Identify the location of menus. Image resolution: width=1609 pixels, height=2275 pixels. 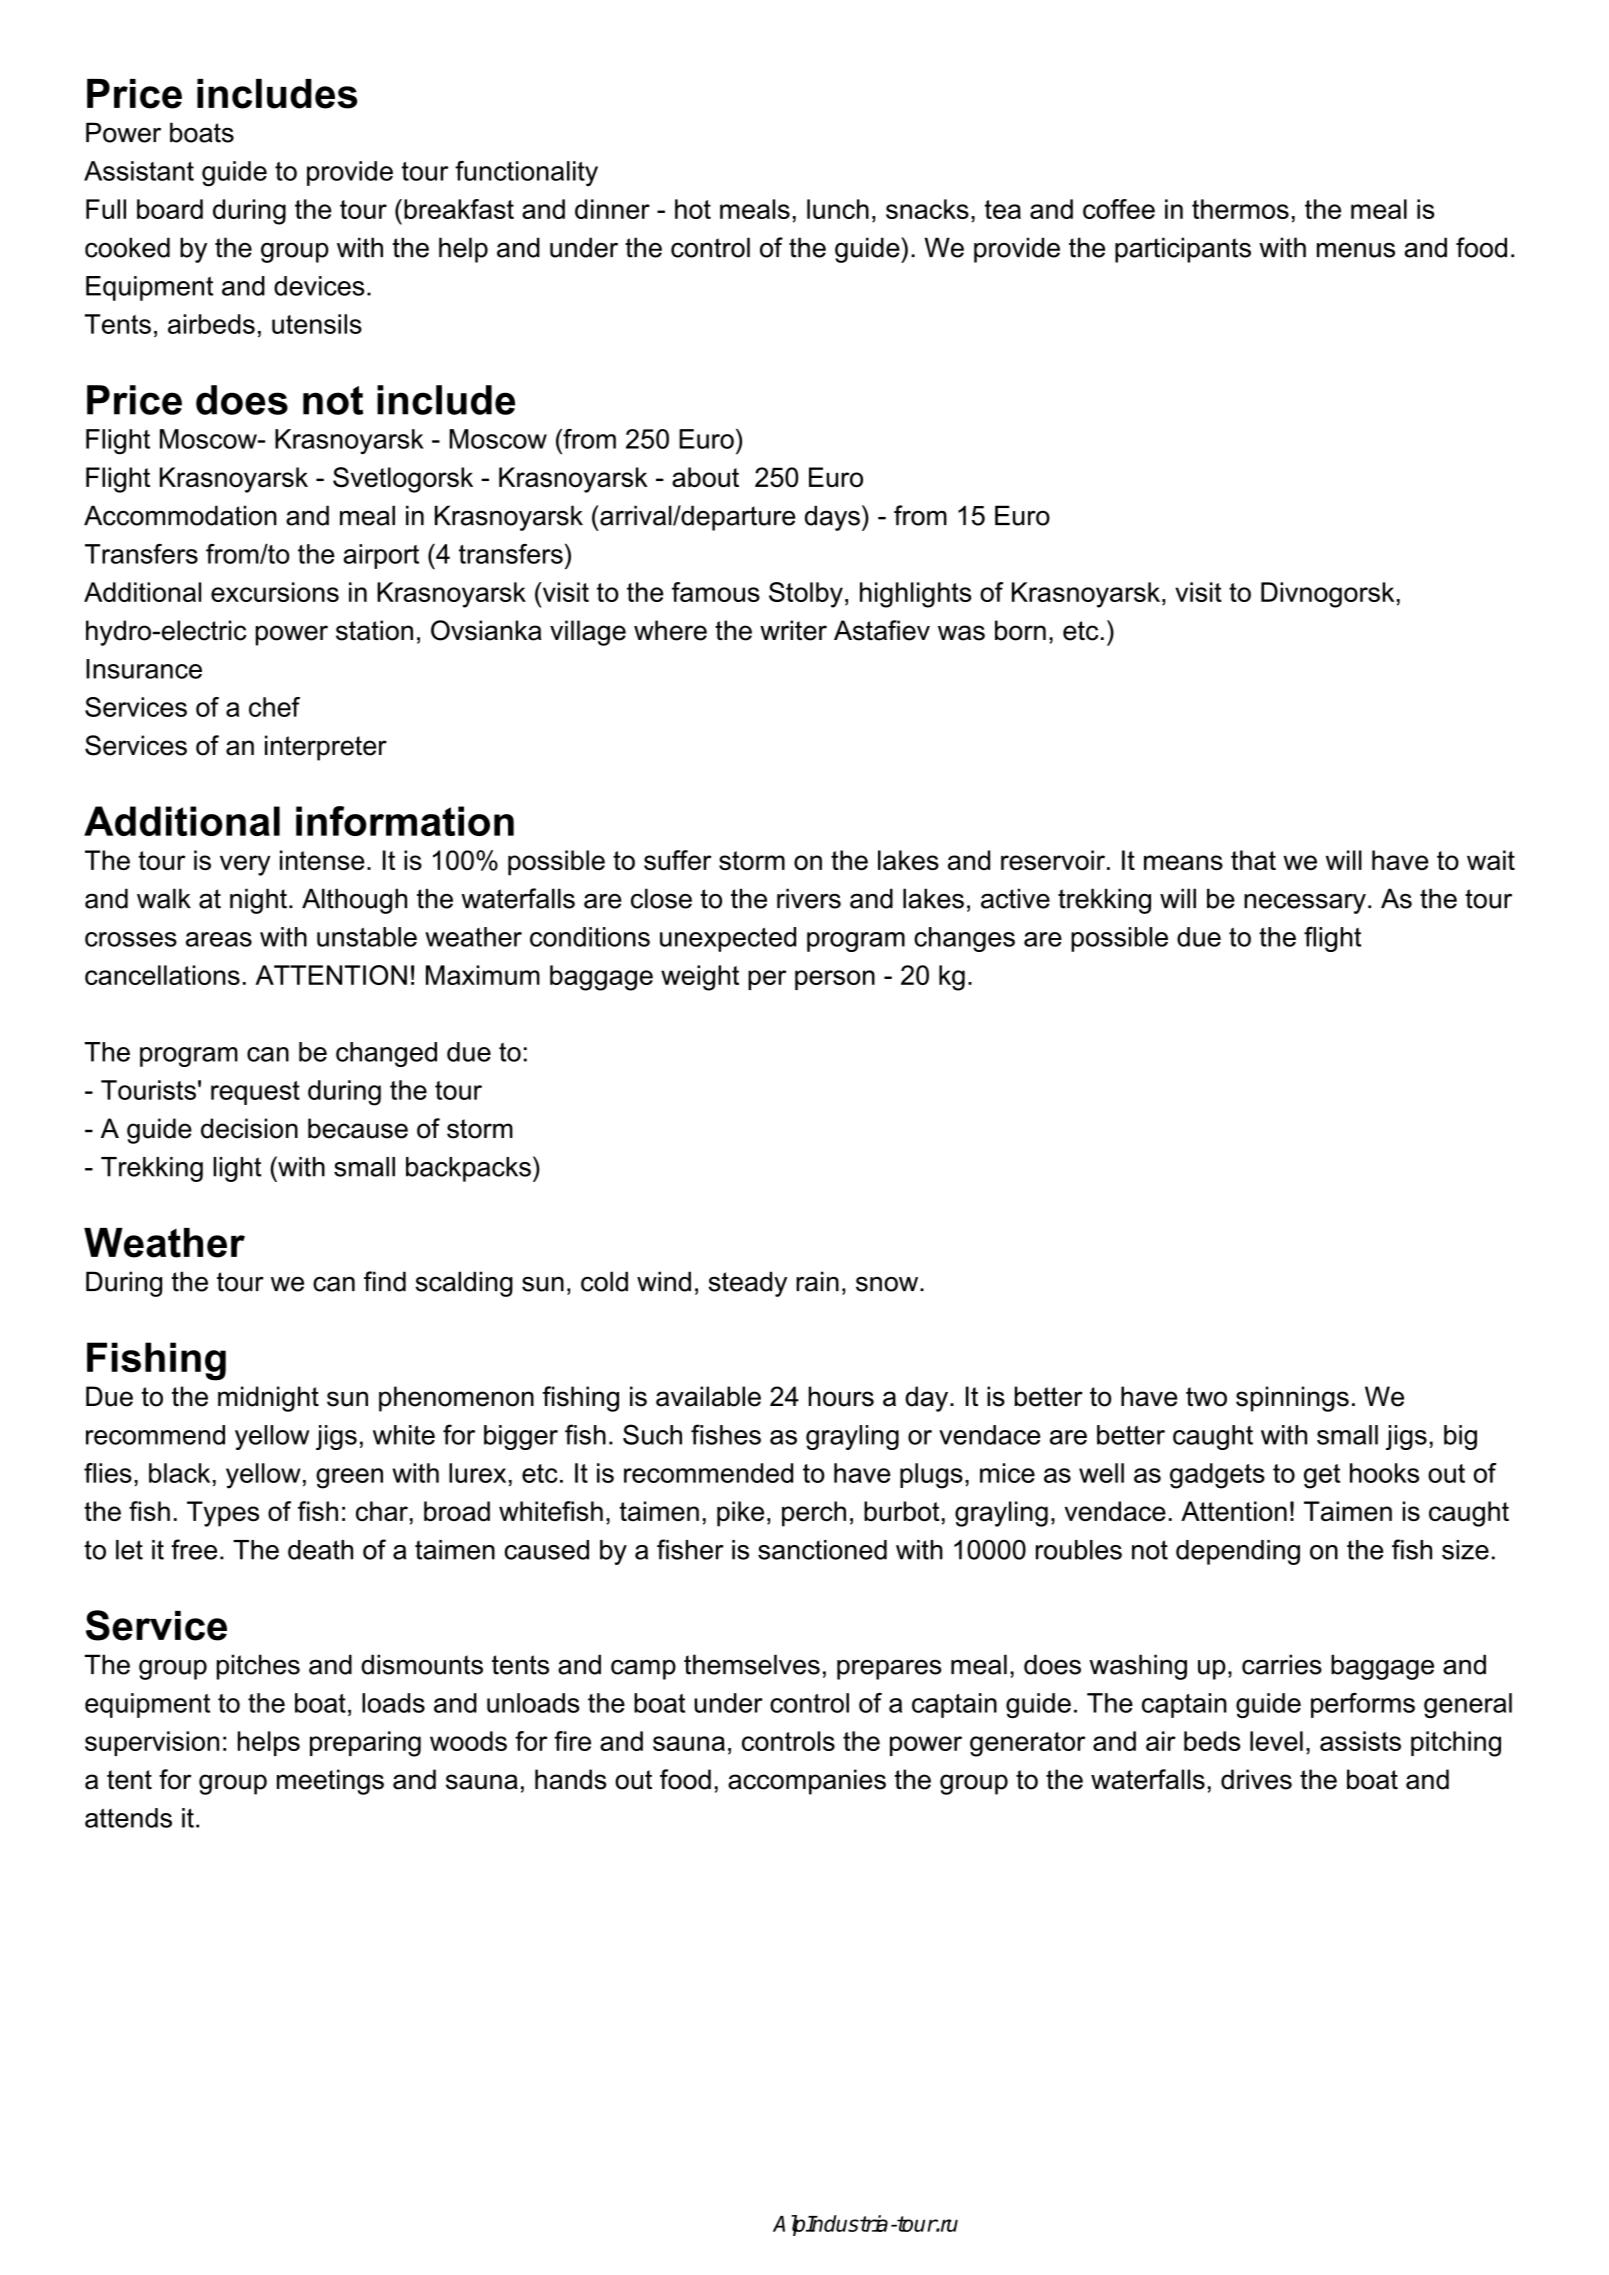
(1356, 250).
